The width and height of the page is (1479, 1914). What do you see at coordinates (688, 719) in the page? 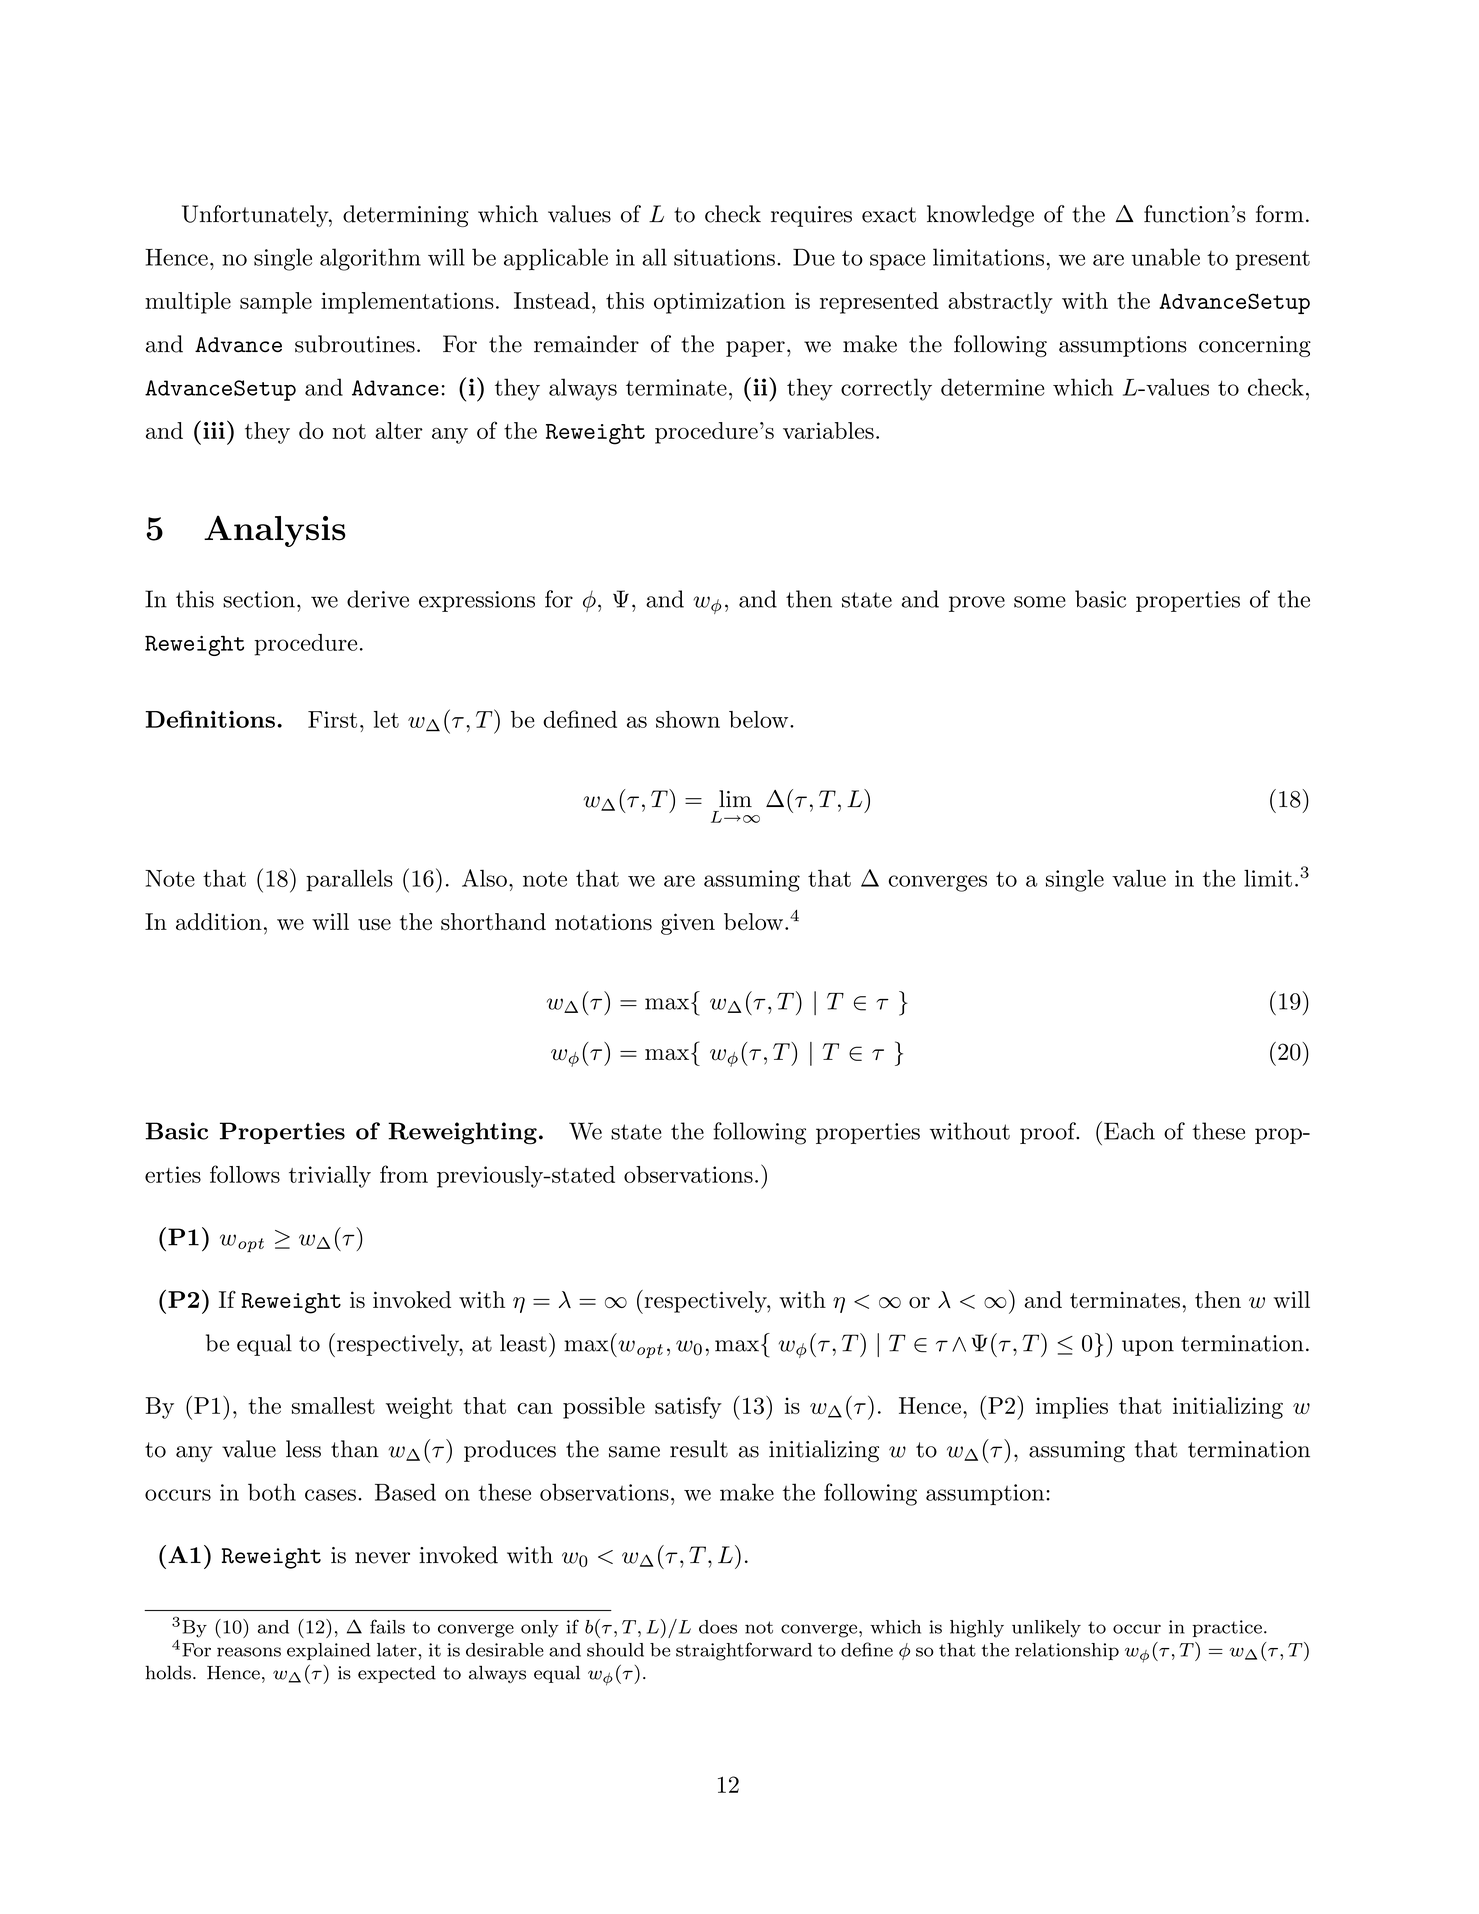
I see `shown` at bounding box center [688, 719].
